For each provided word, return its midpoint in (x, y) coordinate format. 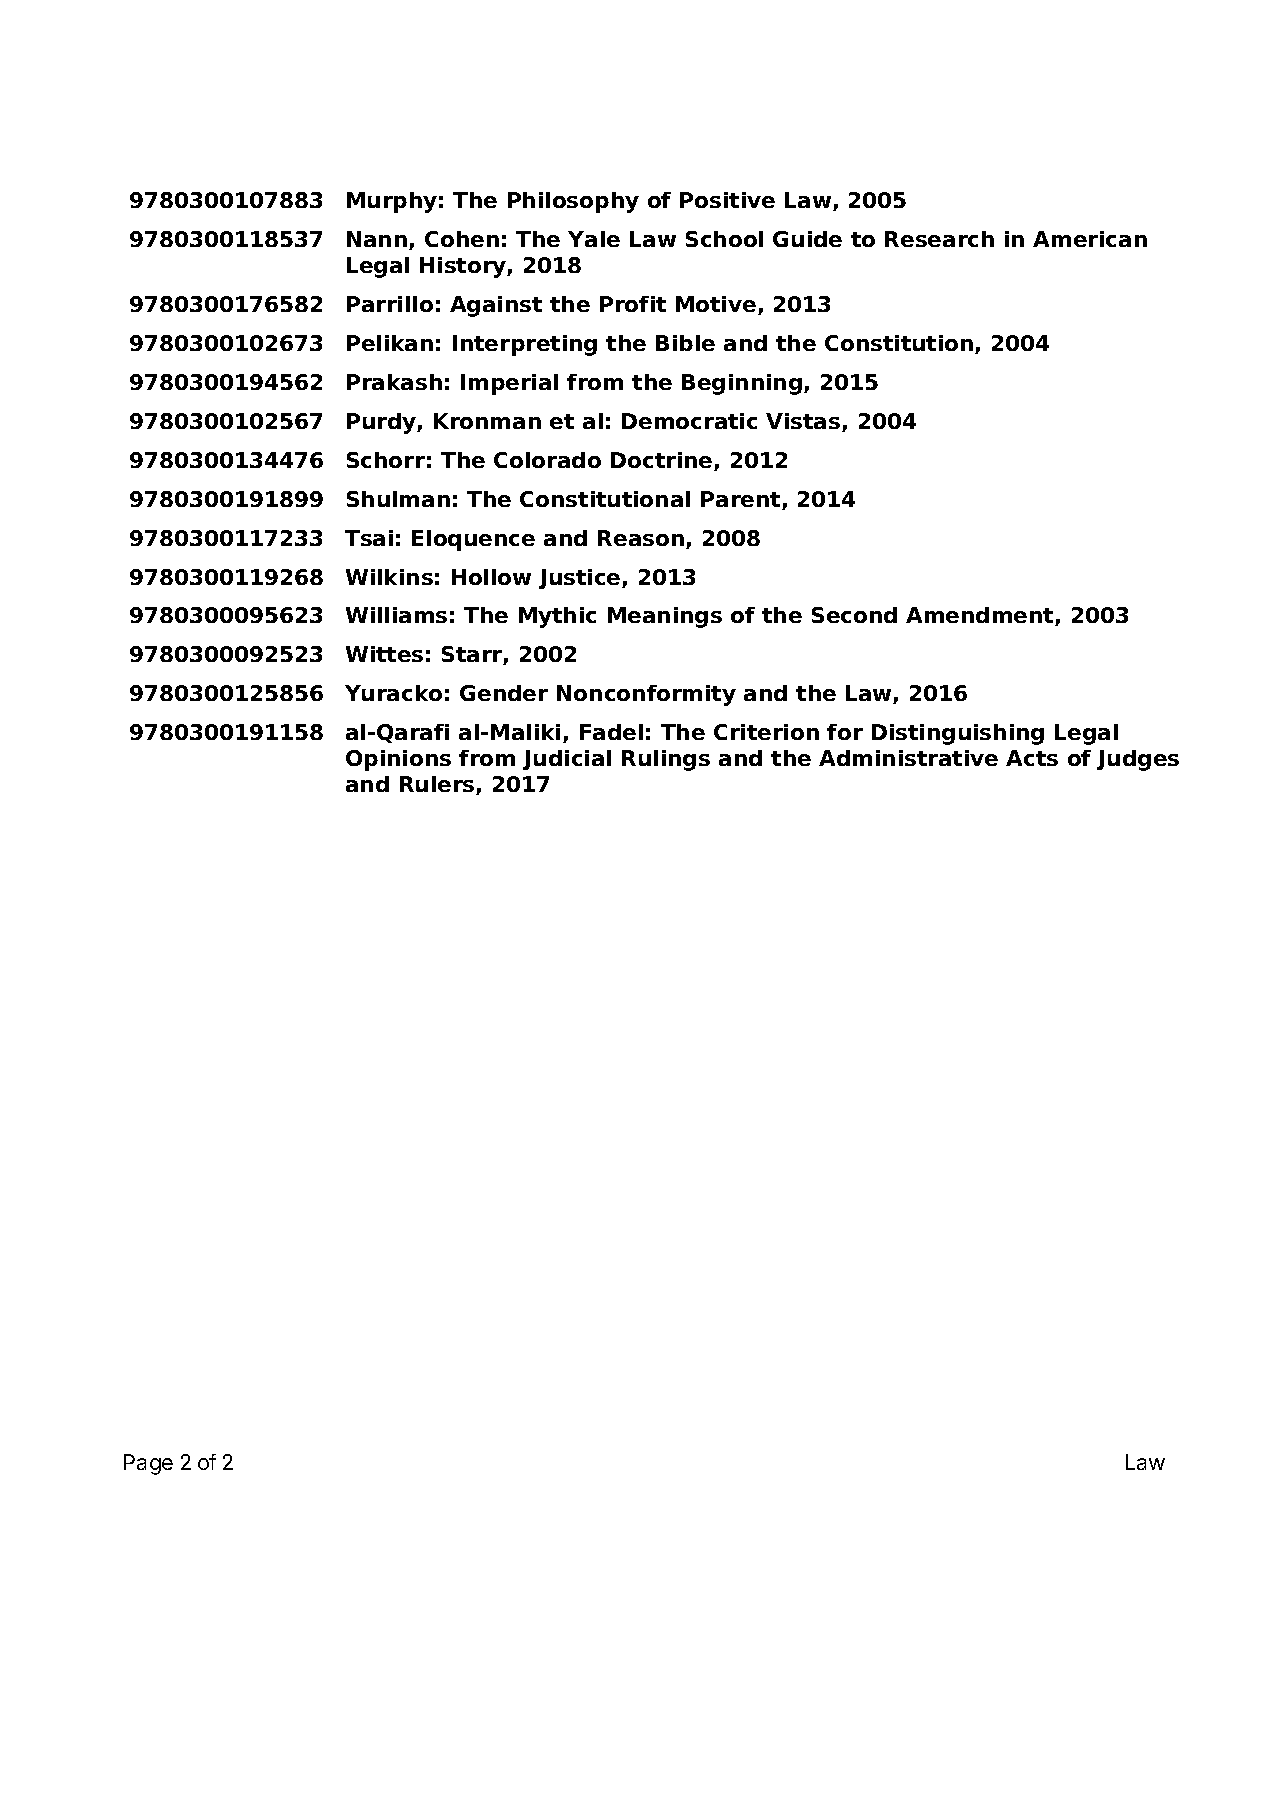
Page (148, 1464)
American (1090, 239)
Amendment (981, 616)
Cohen (462, 239)
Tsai (369, 538)
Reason (642, 539)
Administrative (908, 758)
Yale (594, 239)
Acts (1032, 758)
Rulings (666, 760)
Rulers (438, 785)
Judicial (567, 760)
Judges (1138, 760)
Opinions (398, 760)
